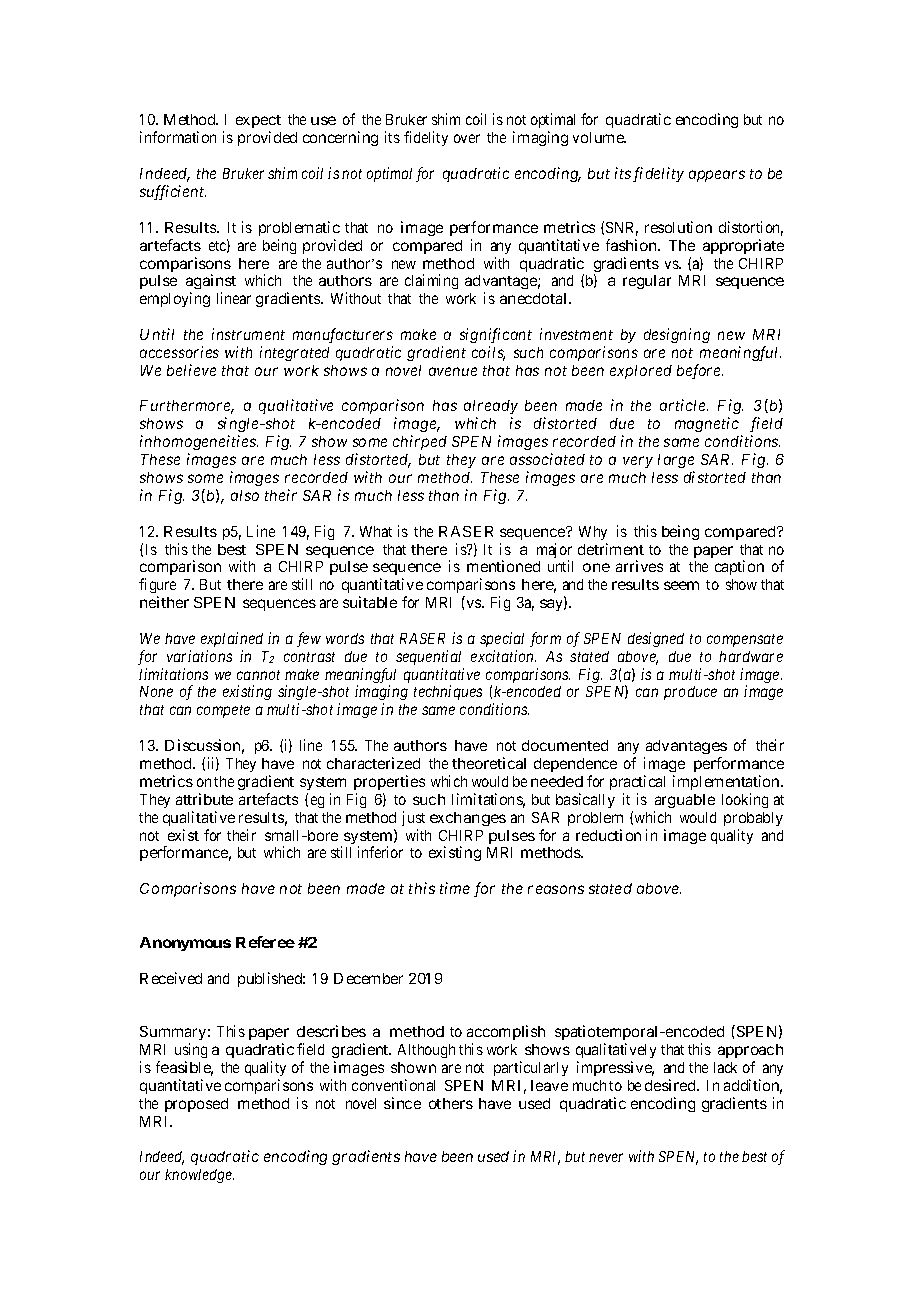  What do you see at coordinates (199, 1176) in the screenshot?
I see `knowledge` at bounding box center [199, 1176].
